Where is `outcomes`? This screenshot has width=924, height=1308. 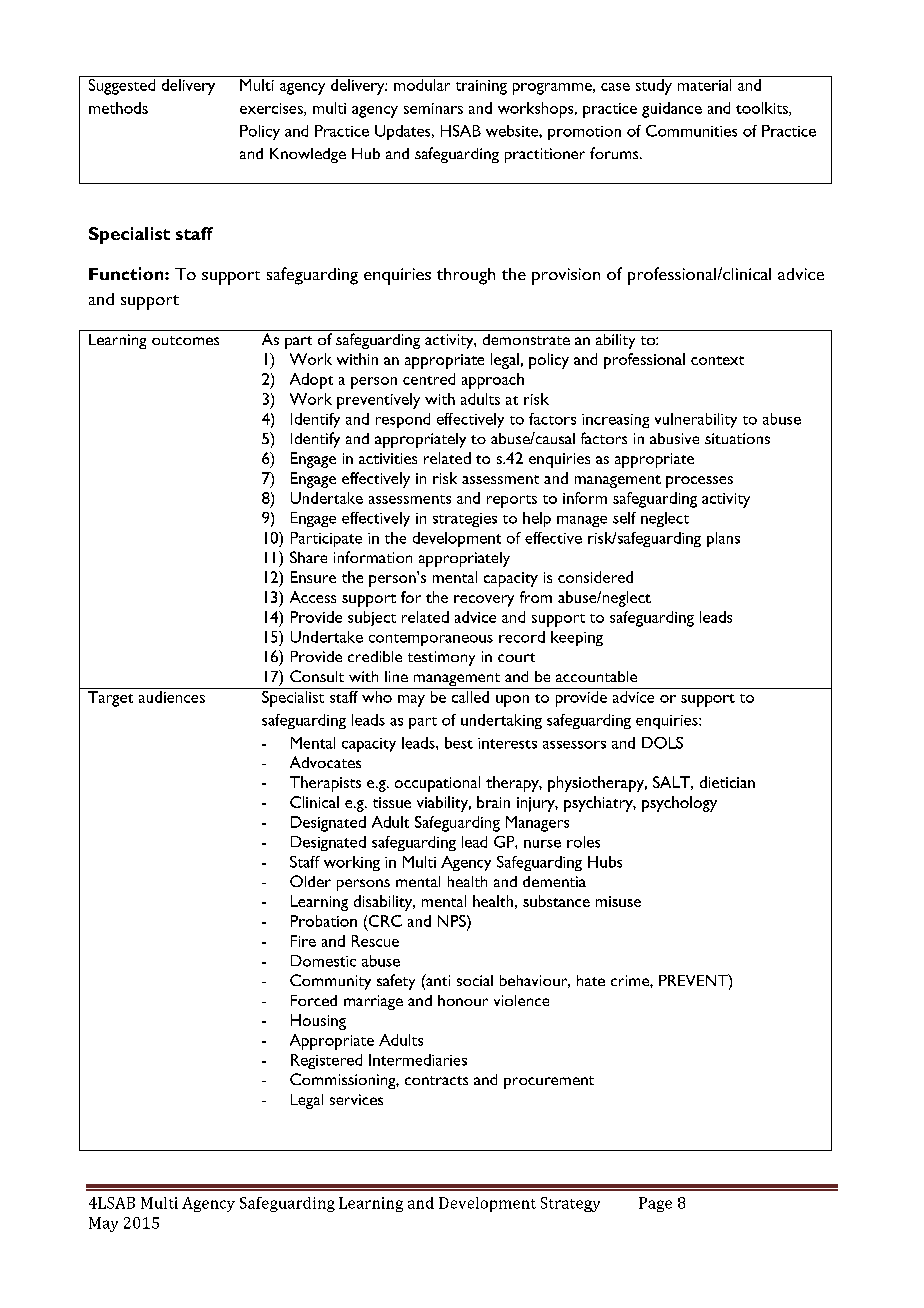
outcomes is located at coordinates (185, 340).
